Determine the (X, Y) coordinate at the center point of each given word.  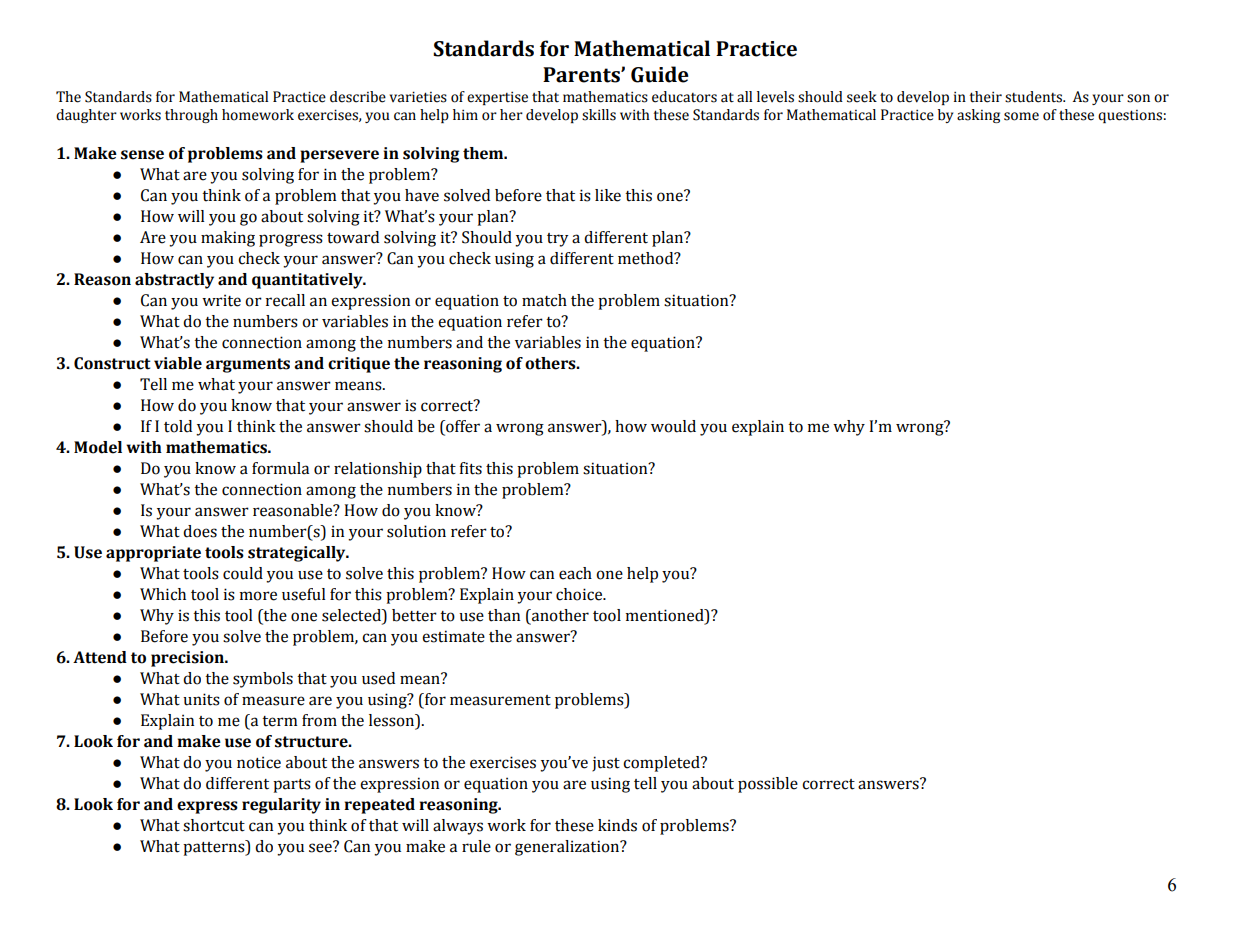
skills (599, 115)
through (191, 116)
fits (470, 468)
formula (280, 468)
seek (862, 97)
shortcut (214, 825)
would (673, 426)
